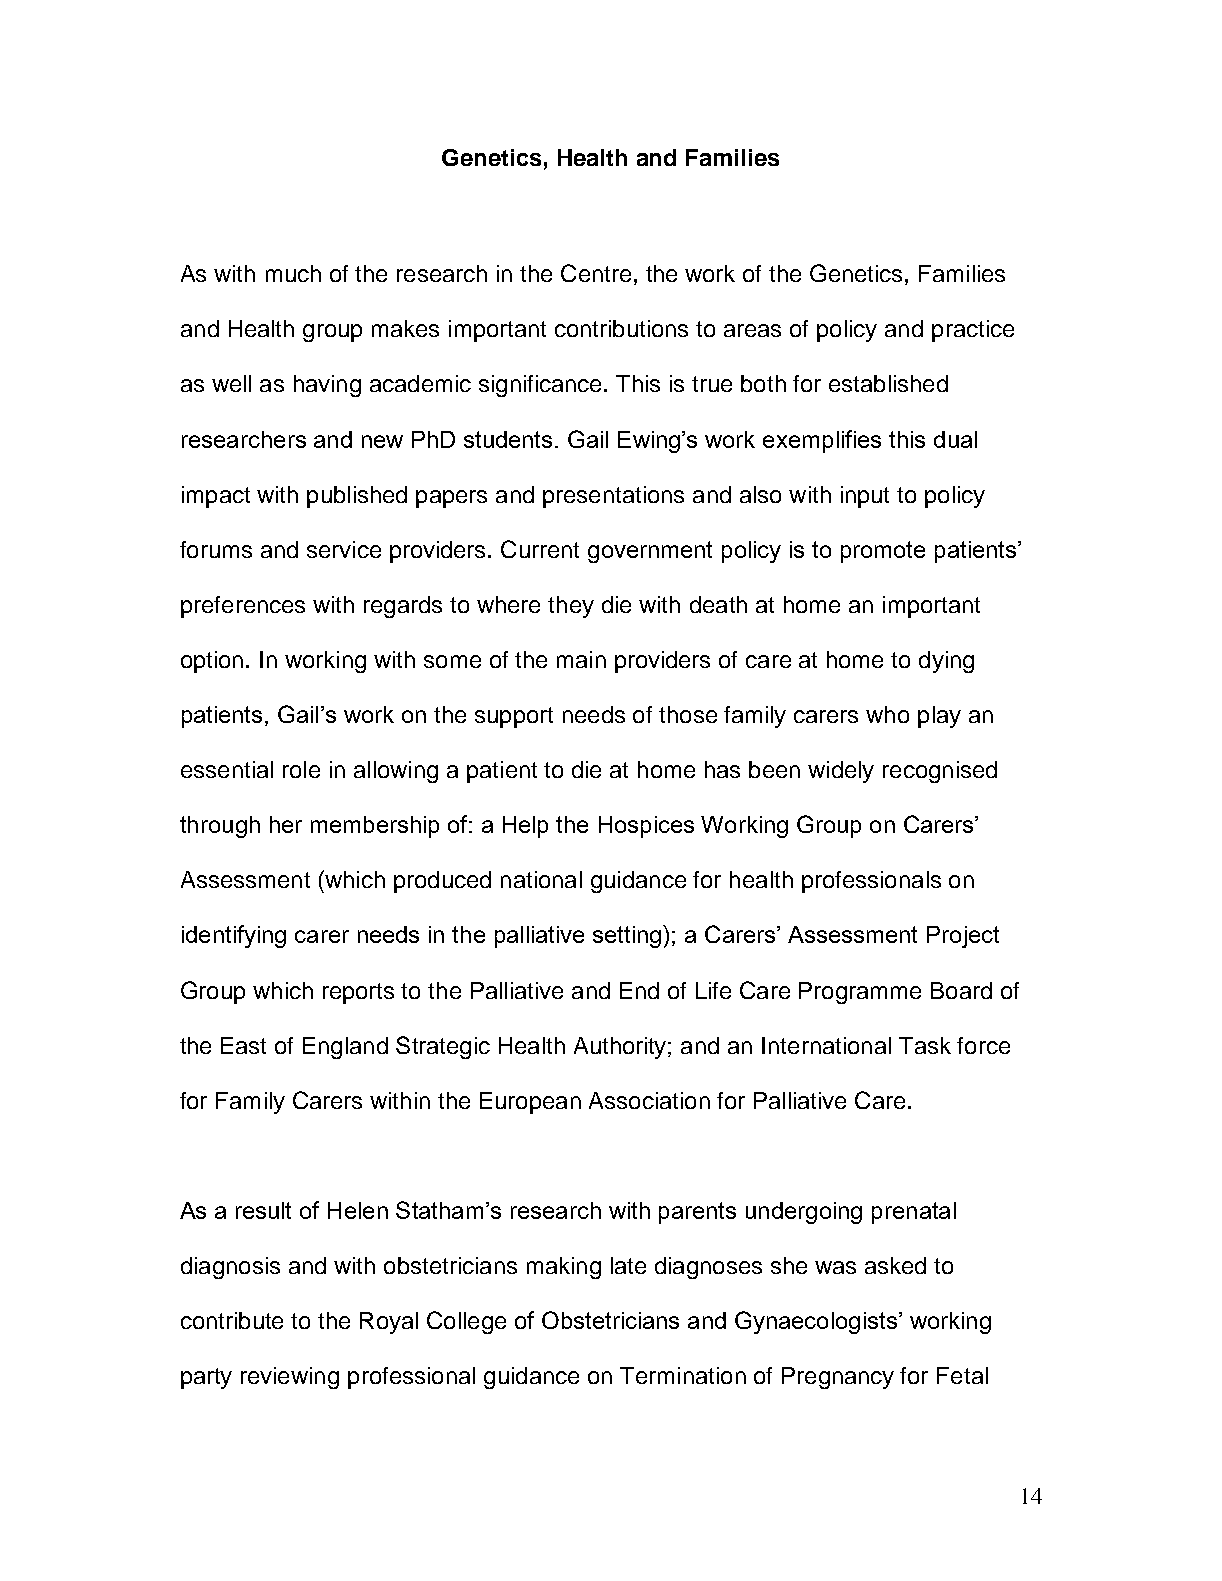 This document has width=1222, height=1581. Describe the element at coordinates (841, 772) in the document. I see `widely` at that location.
